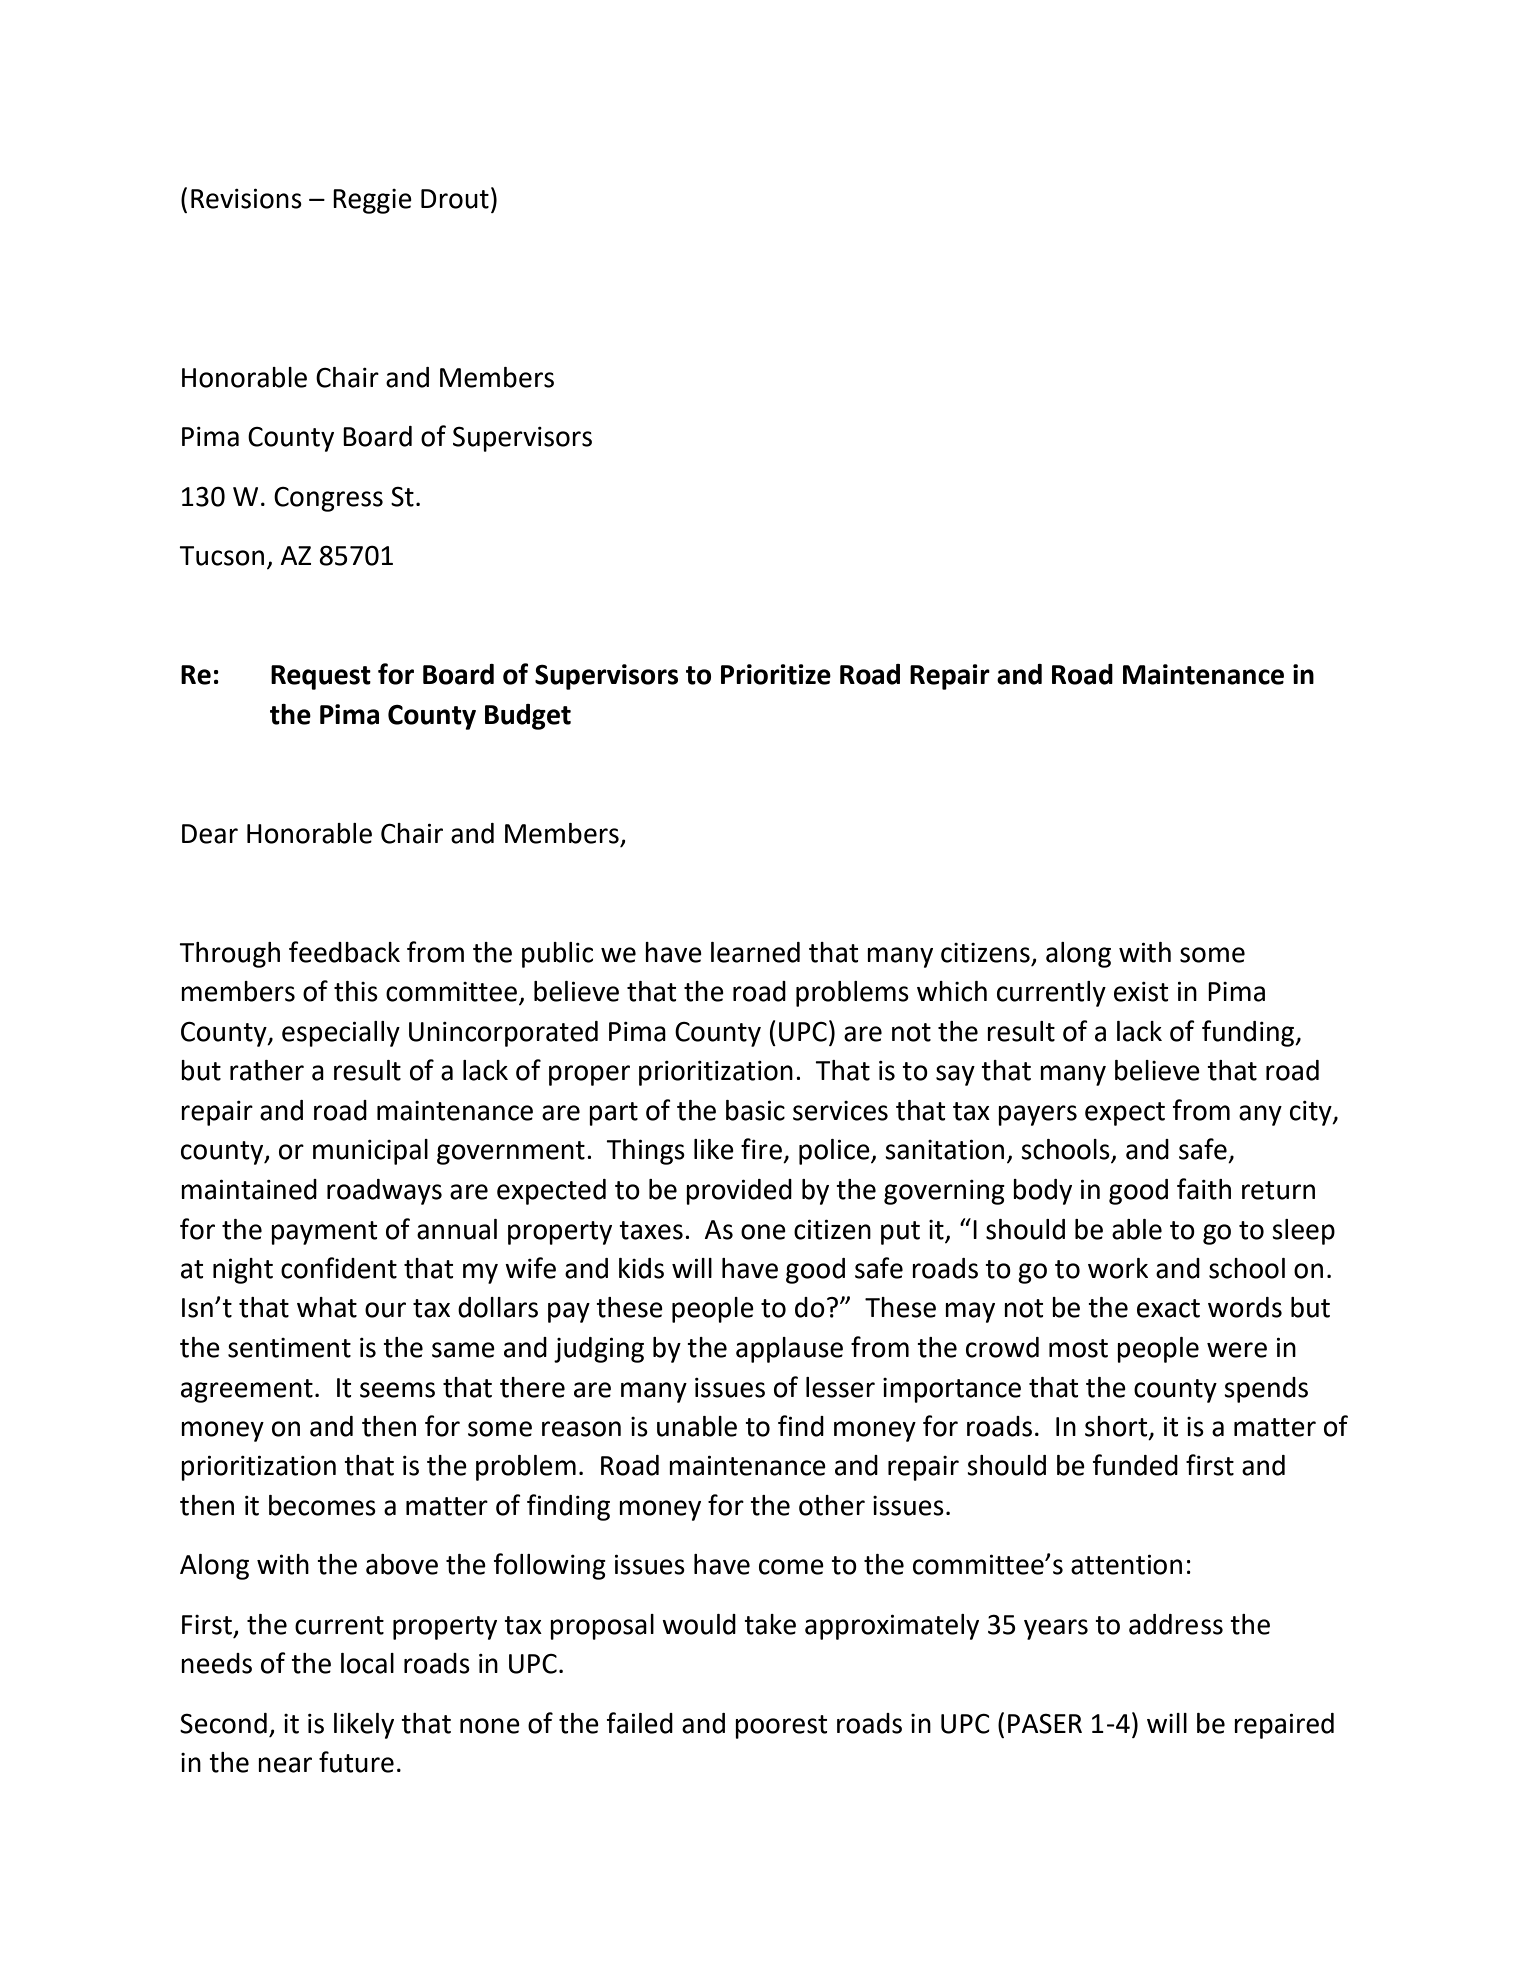  I want to click on Budget, so click(528, 717).
